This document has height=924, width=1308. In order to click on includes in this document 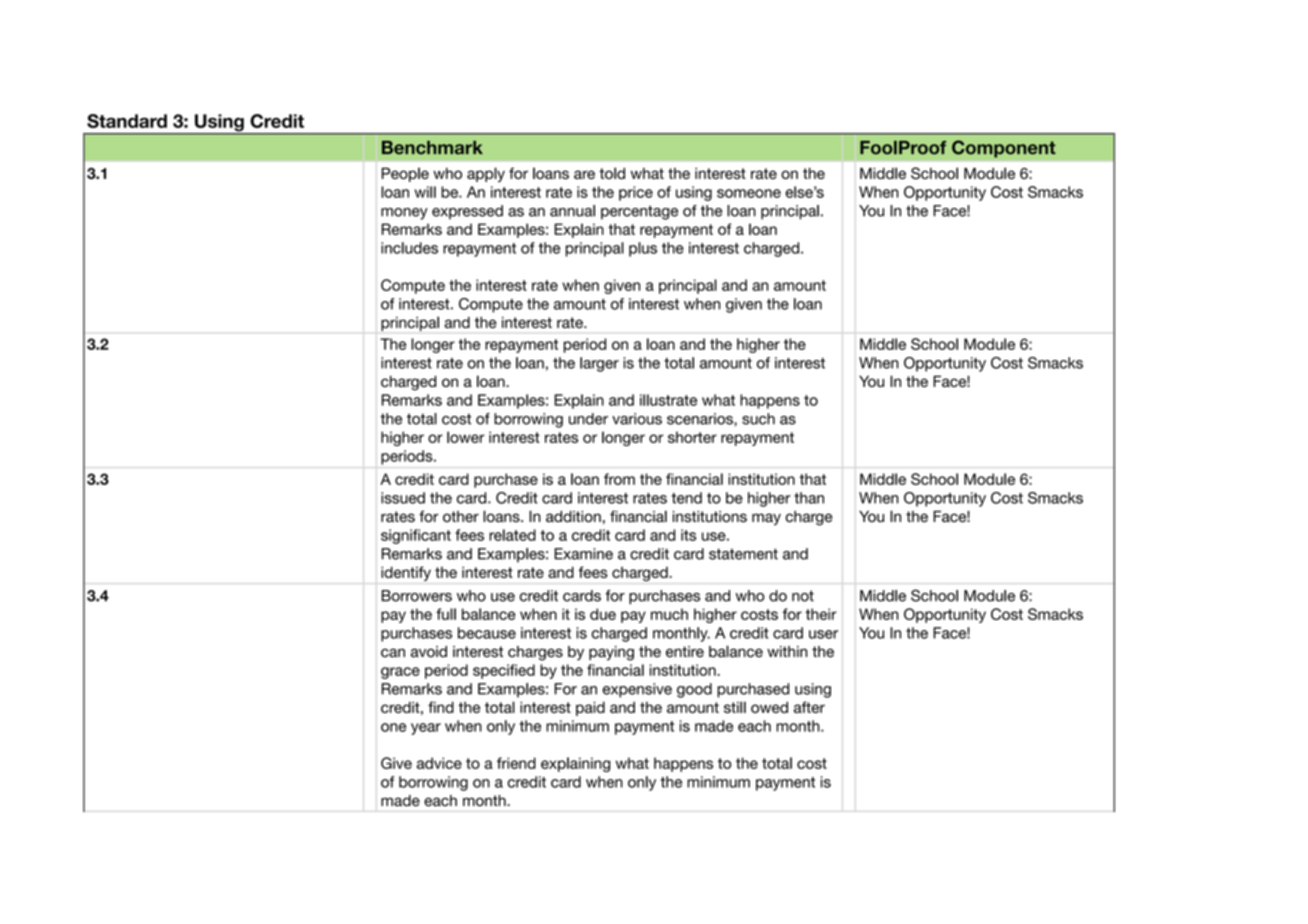, I will do `click(409, 248)`.
